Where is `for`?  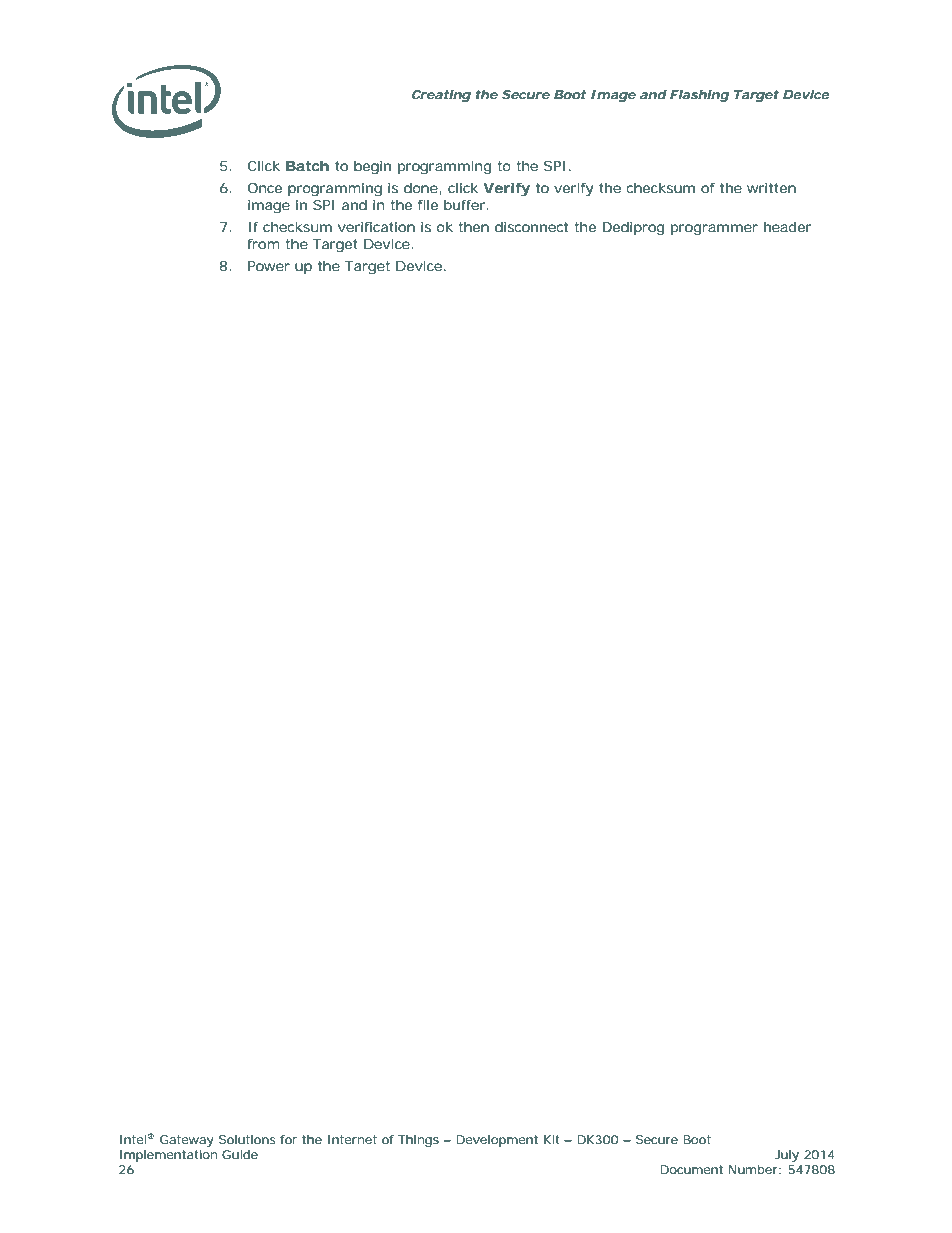
for is located at coordinates (288, 1139).
